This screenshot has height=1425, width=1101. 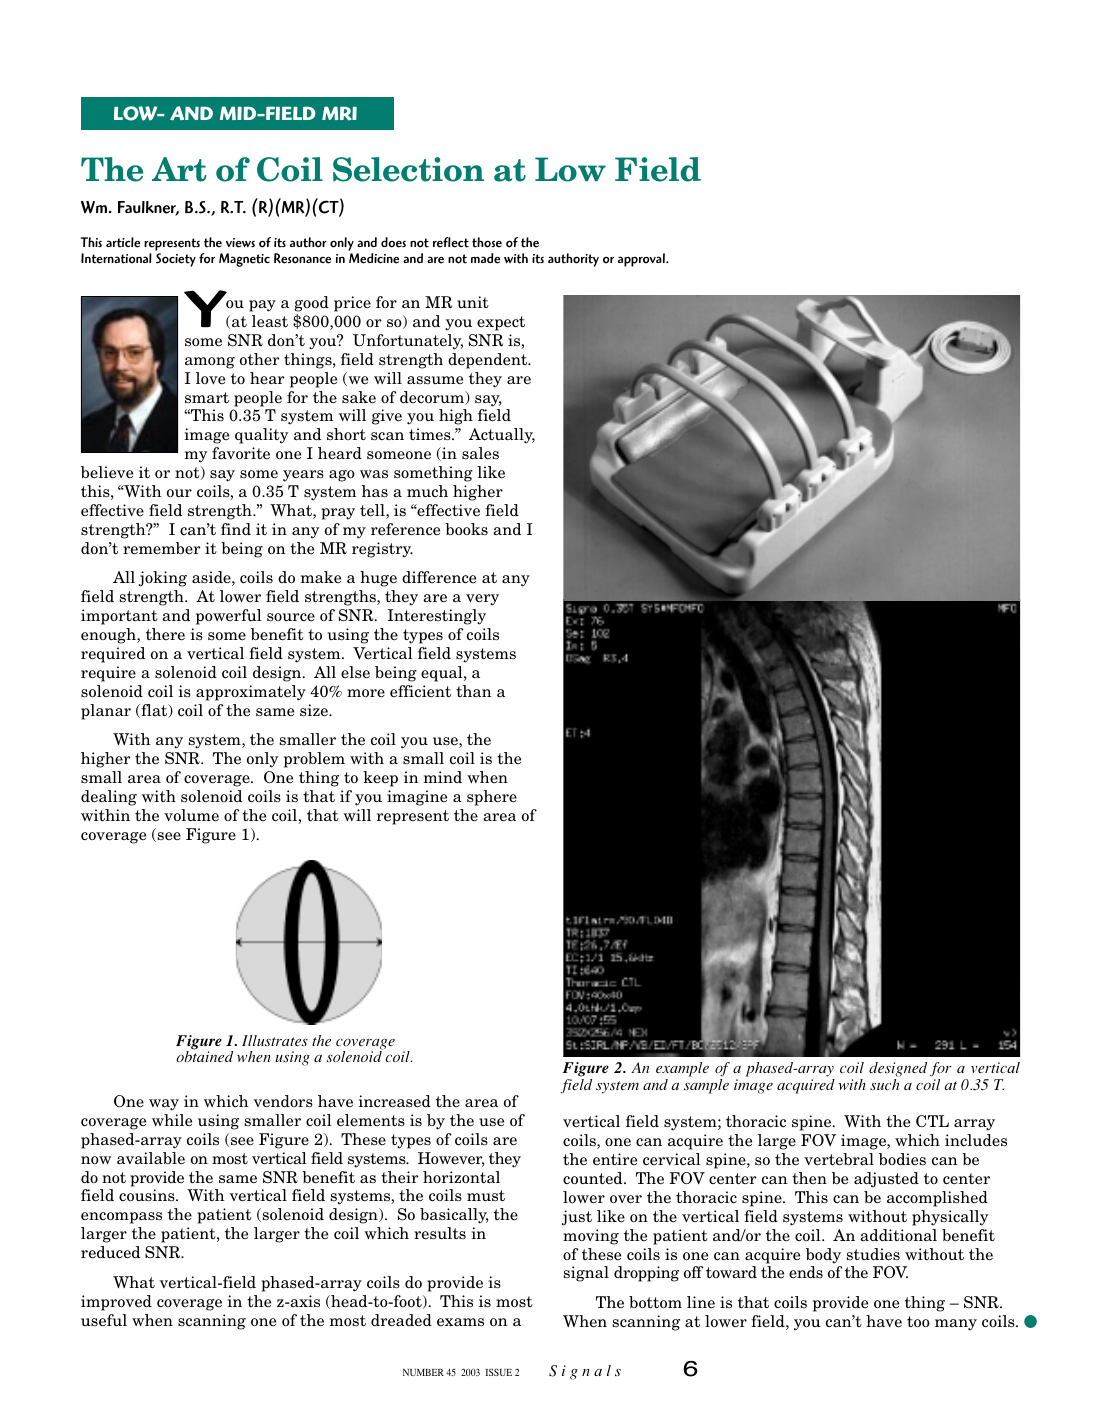 What do you see at coordinates (116, 1303) in the screenshot?
I see `improved` at bounding box center [116, 1303].
